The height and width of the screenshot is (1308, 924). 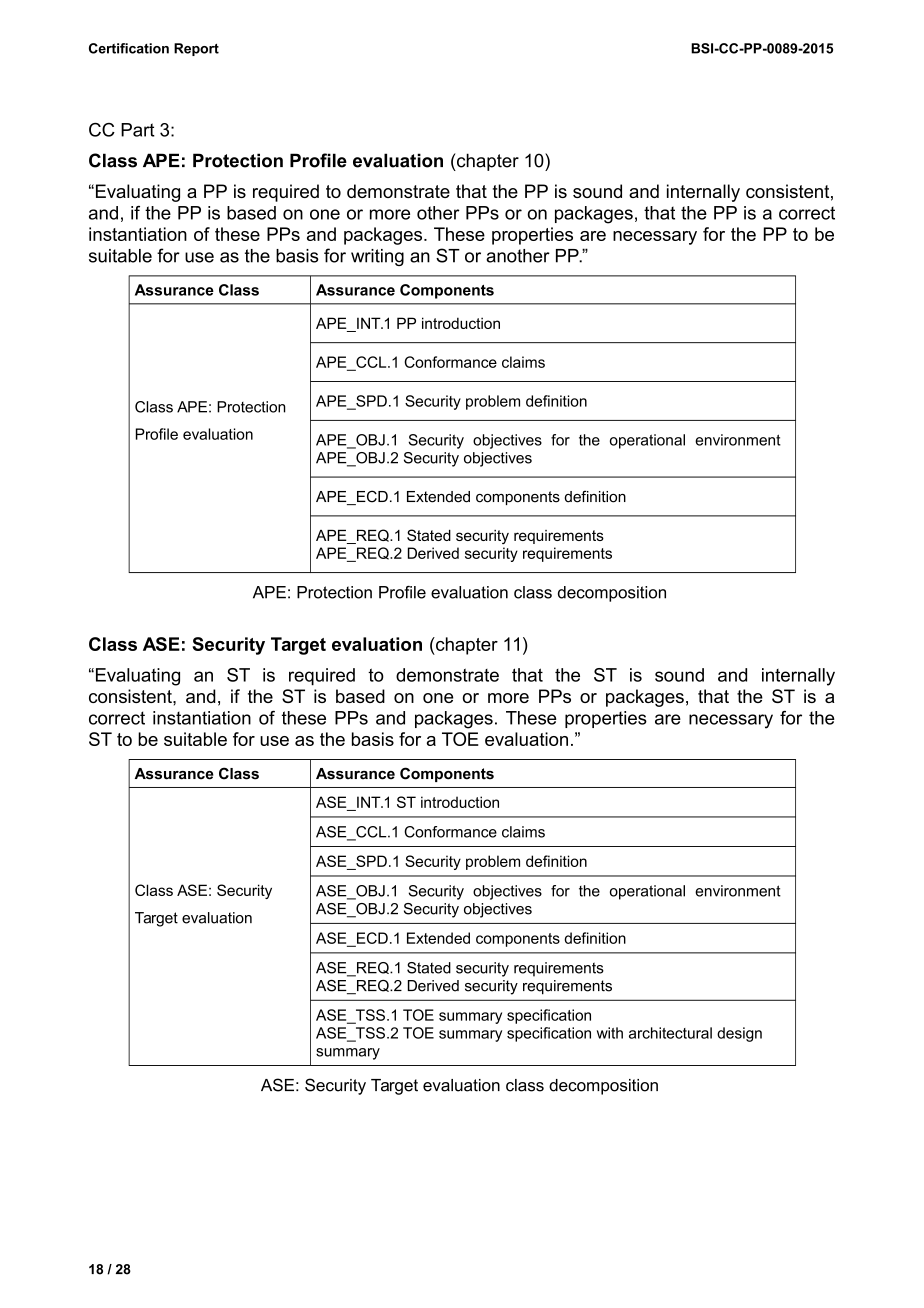 I want to click on writing, so click(x=377, y=257).
